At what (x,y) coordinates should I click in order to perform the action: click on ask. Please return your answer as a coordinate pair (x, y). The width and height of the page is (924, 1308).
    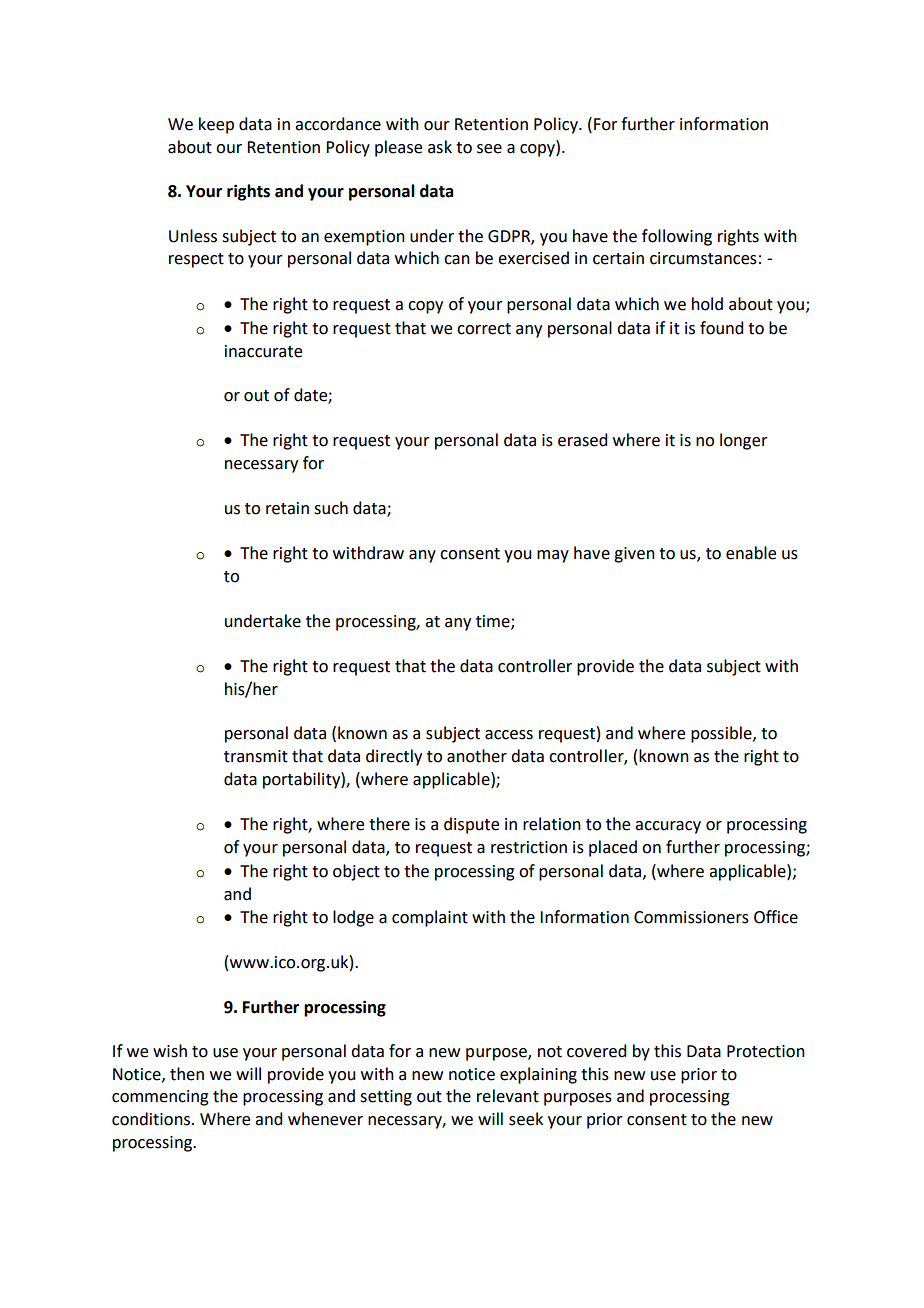
    Looking at the image, I should click on (440, 147).
